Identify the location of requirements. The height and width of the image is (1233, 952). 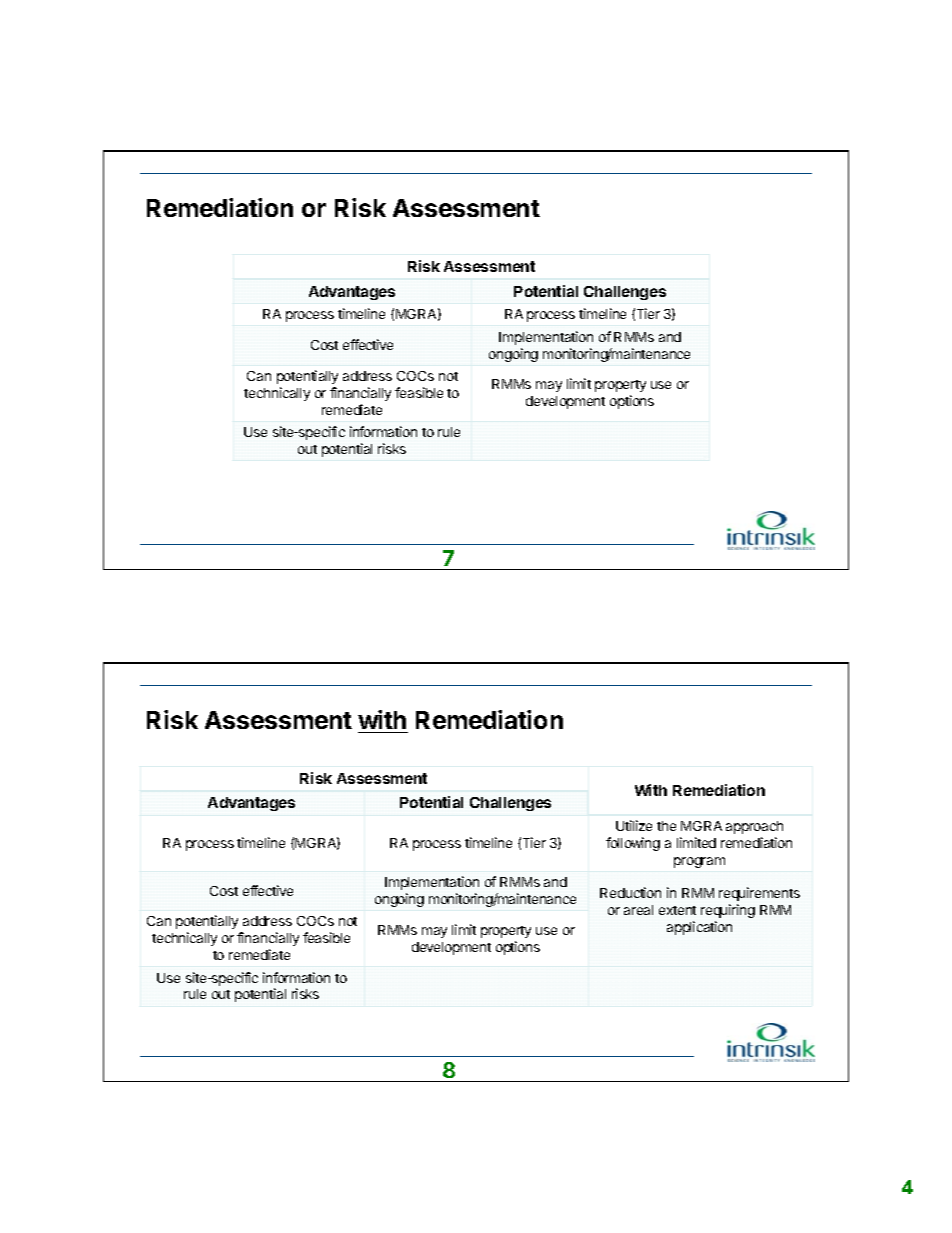
(759, 894).
